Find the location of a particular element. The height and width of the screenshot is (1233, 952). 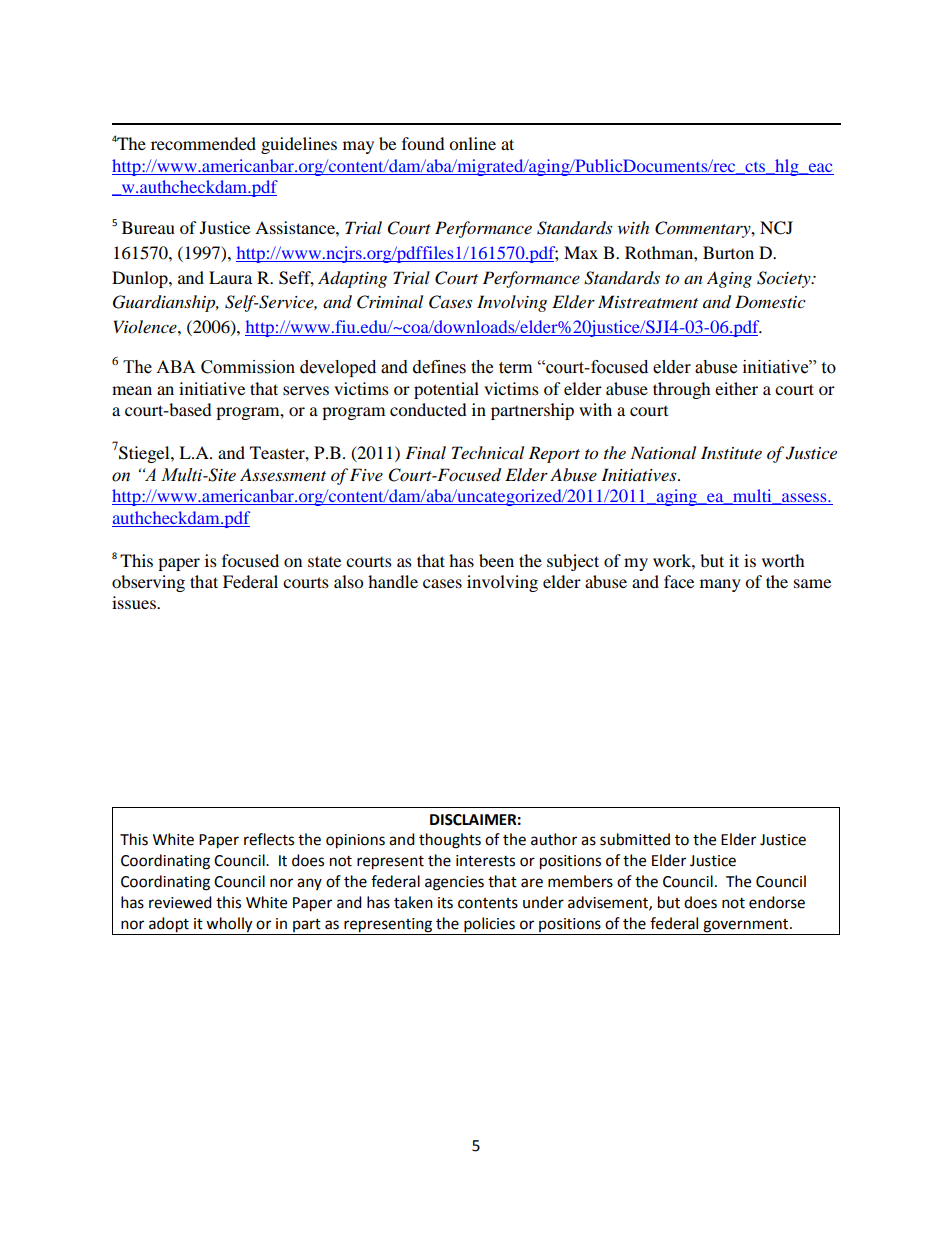

observing is located at coordinates (148, 583).
